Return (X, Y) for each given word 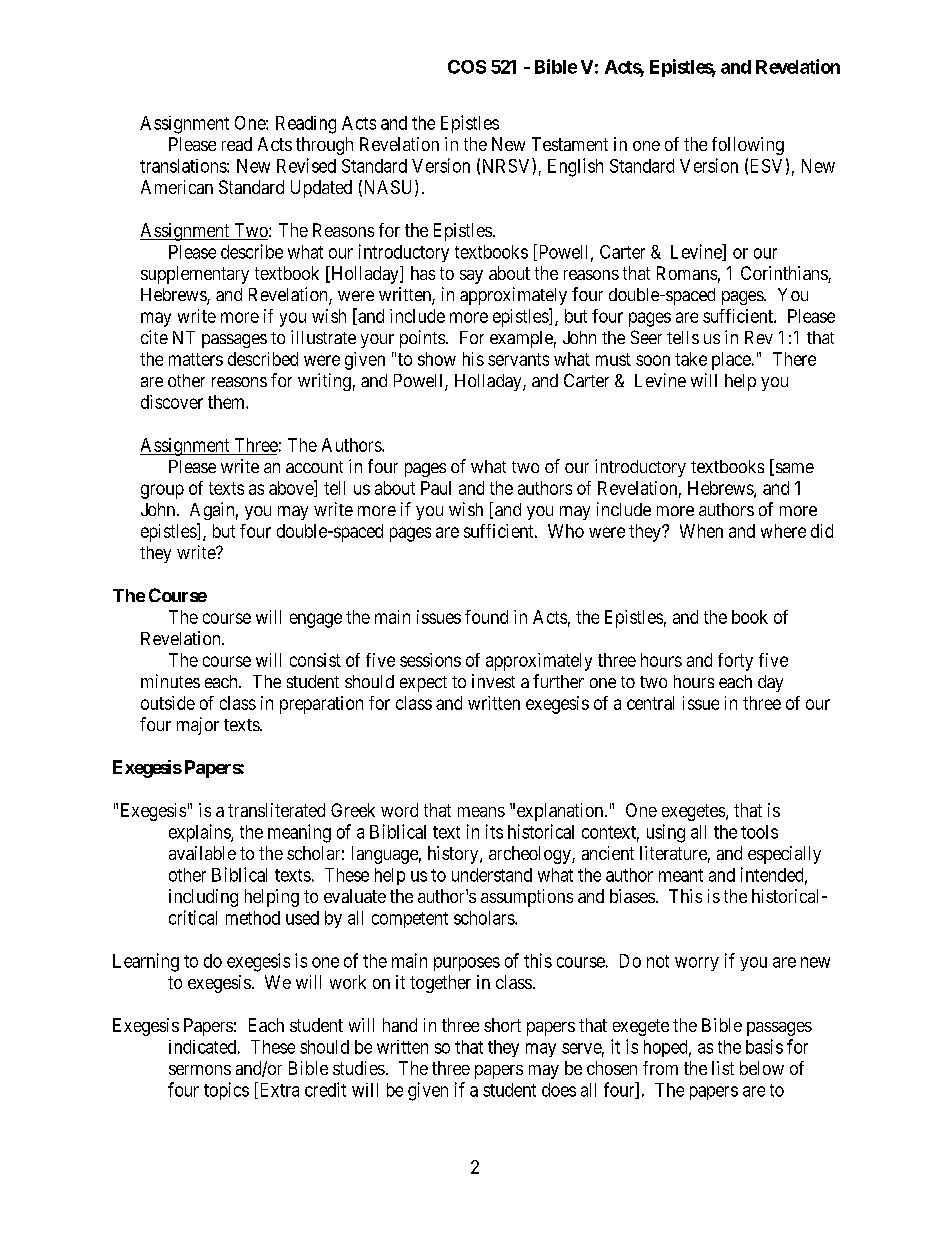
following (748, 146)
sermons (200, 1070)
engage (316, 620)
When (701, 531)
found (486, 617)
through (324, 146)
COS (467, 67)
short (502, 1025)
